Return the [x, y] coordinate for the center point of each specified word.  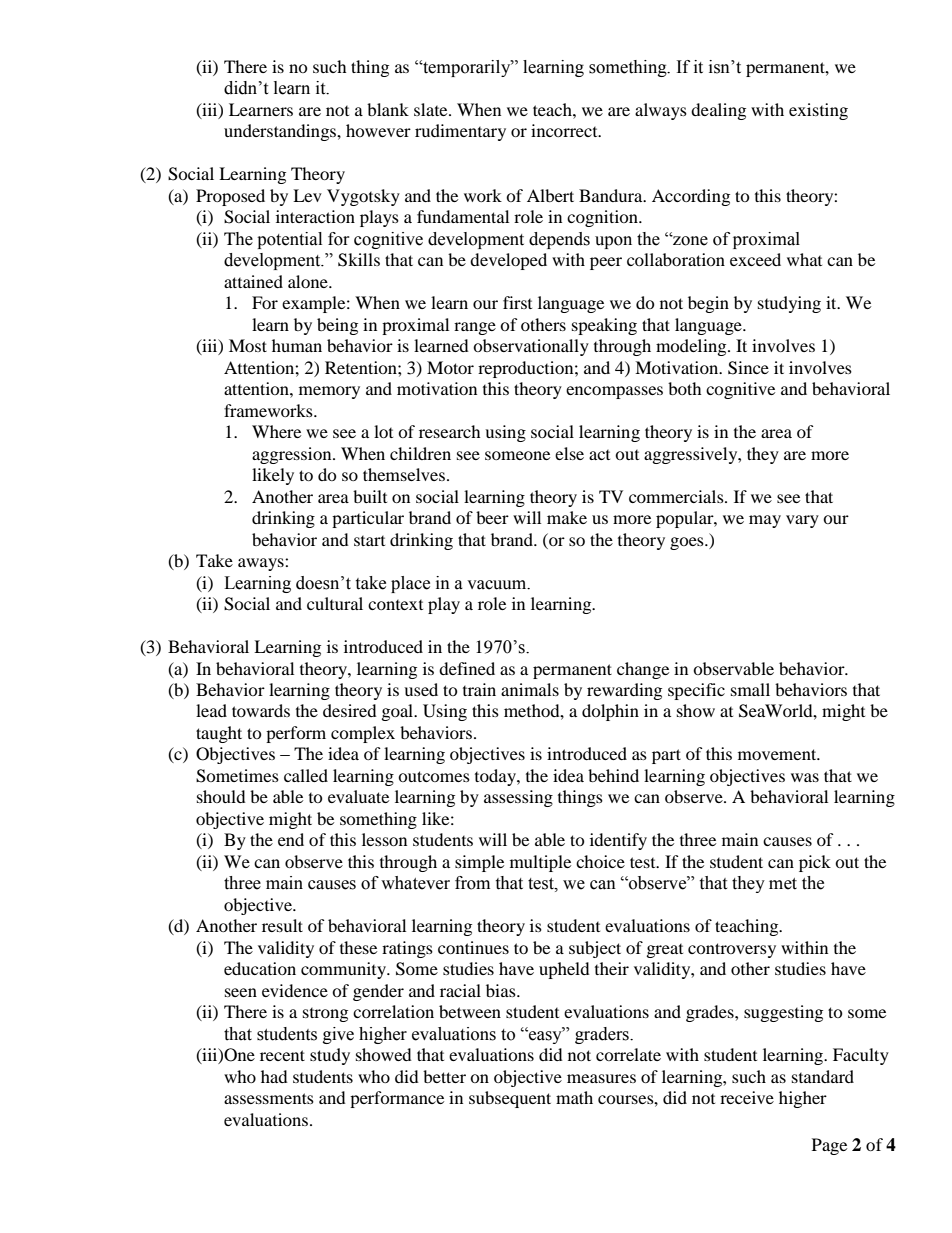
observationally [531, 347]
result [282, 925]
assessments [269, 1098]
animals [530, 689]
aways [262, 564]
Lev [307, 195]
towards [261, 710]
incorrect [565, 130]
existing [818, 111]
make [567, 517]
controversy [732, 950]
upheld [564, 970]
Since [748, 368]
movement [778, 754]
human [297, 345]
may [765, 521]
